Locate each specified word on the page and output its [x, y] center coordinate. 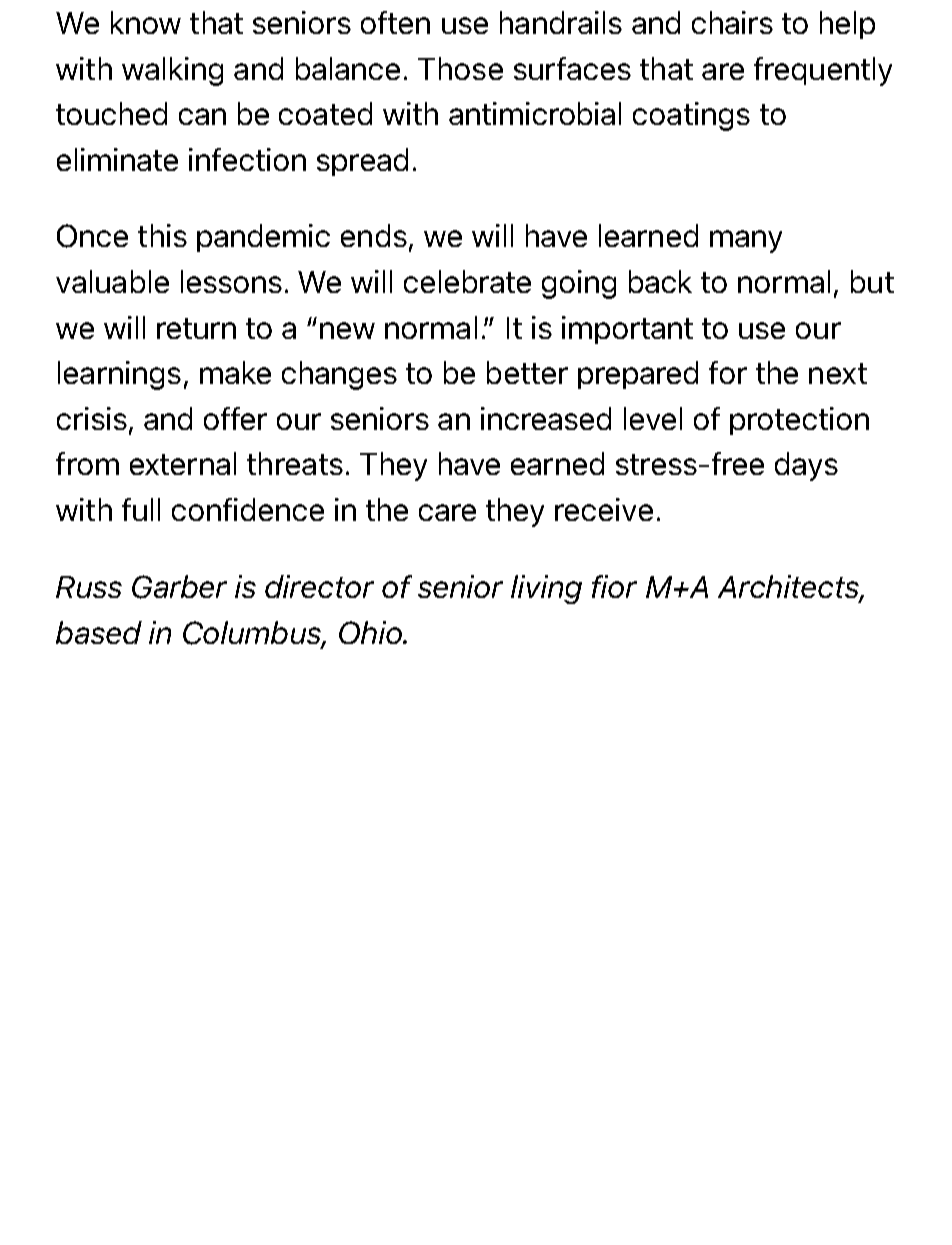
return [196, 328]
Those [460, 68]
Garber [179, 587]
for [728, 372]
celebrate [467, 281]
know [146, 22]
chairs [732, 22]
